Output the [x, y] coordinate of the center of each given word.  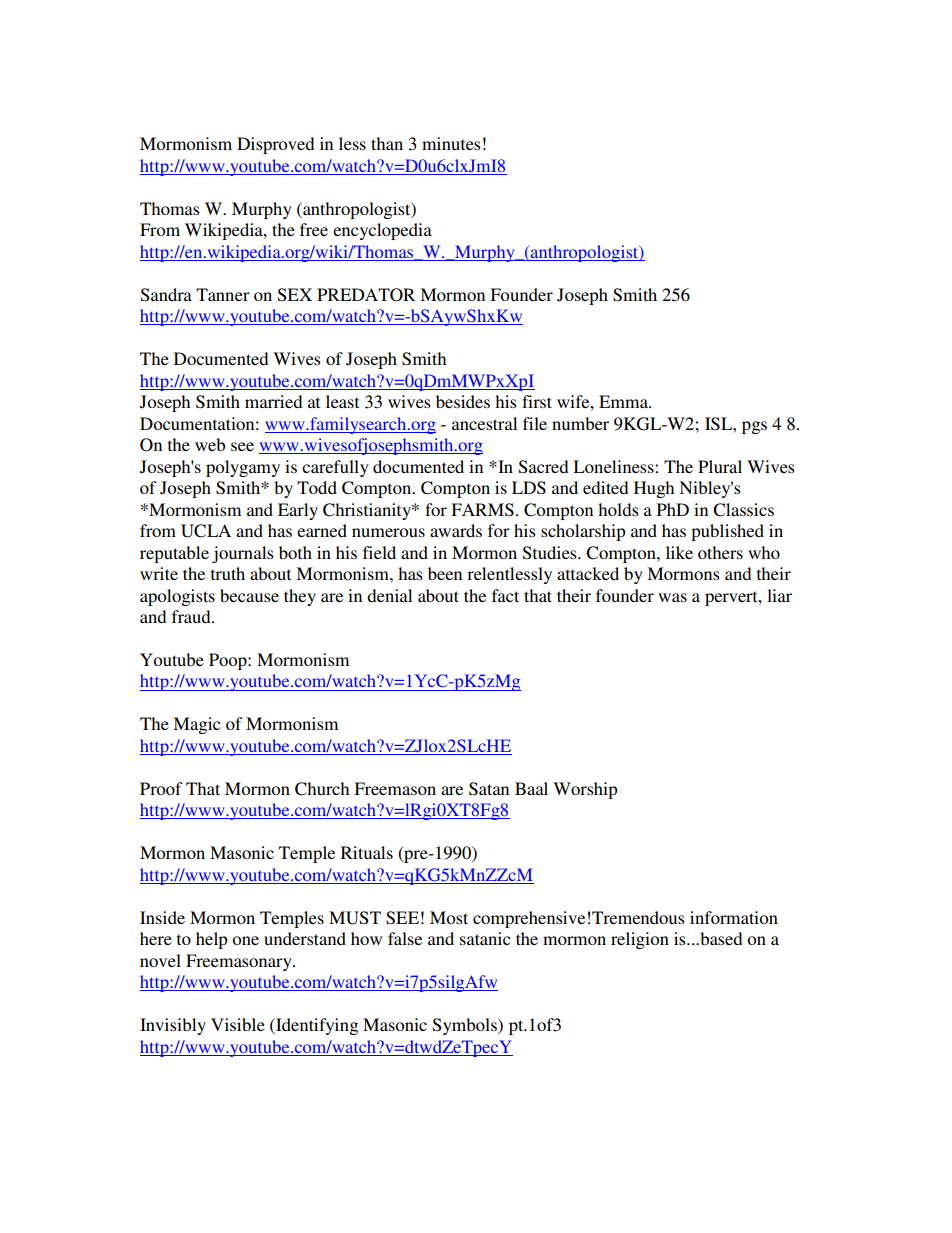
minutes [451, 143]
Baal [531, 788]
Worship [585, 790]
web [210, 444]
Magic [196, 725]
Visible [238, 1024]
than [387, 143]
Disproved [275, 145]
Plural [720, 466]
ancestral [484, 423]
